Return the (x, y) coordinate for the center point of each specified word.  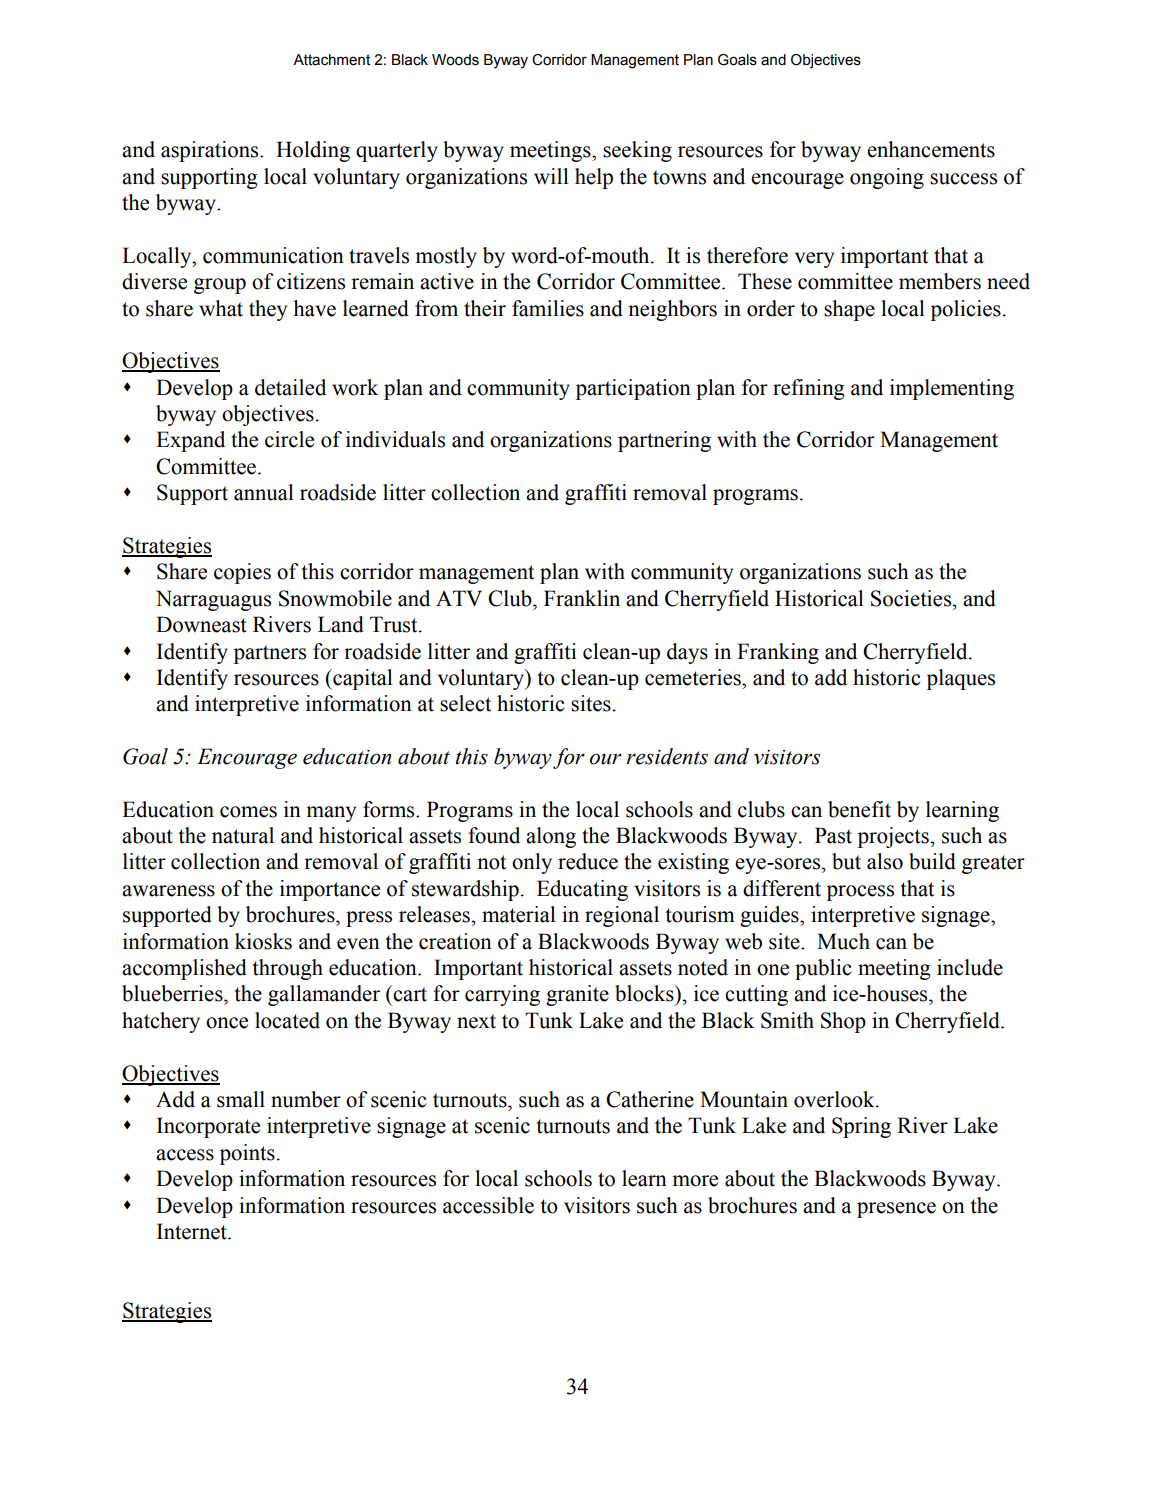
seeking (637, 151)
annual (264, 492)
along (551, 837)
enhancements (931, 149)
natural (243, 835)
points (247, 1154)
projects (893, 837)
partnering (664, 441)
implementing (952, 389)
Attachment (331, 60)
